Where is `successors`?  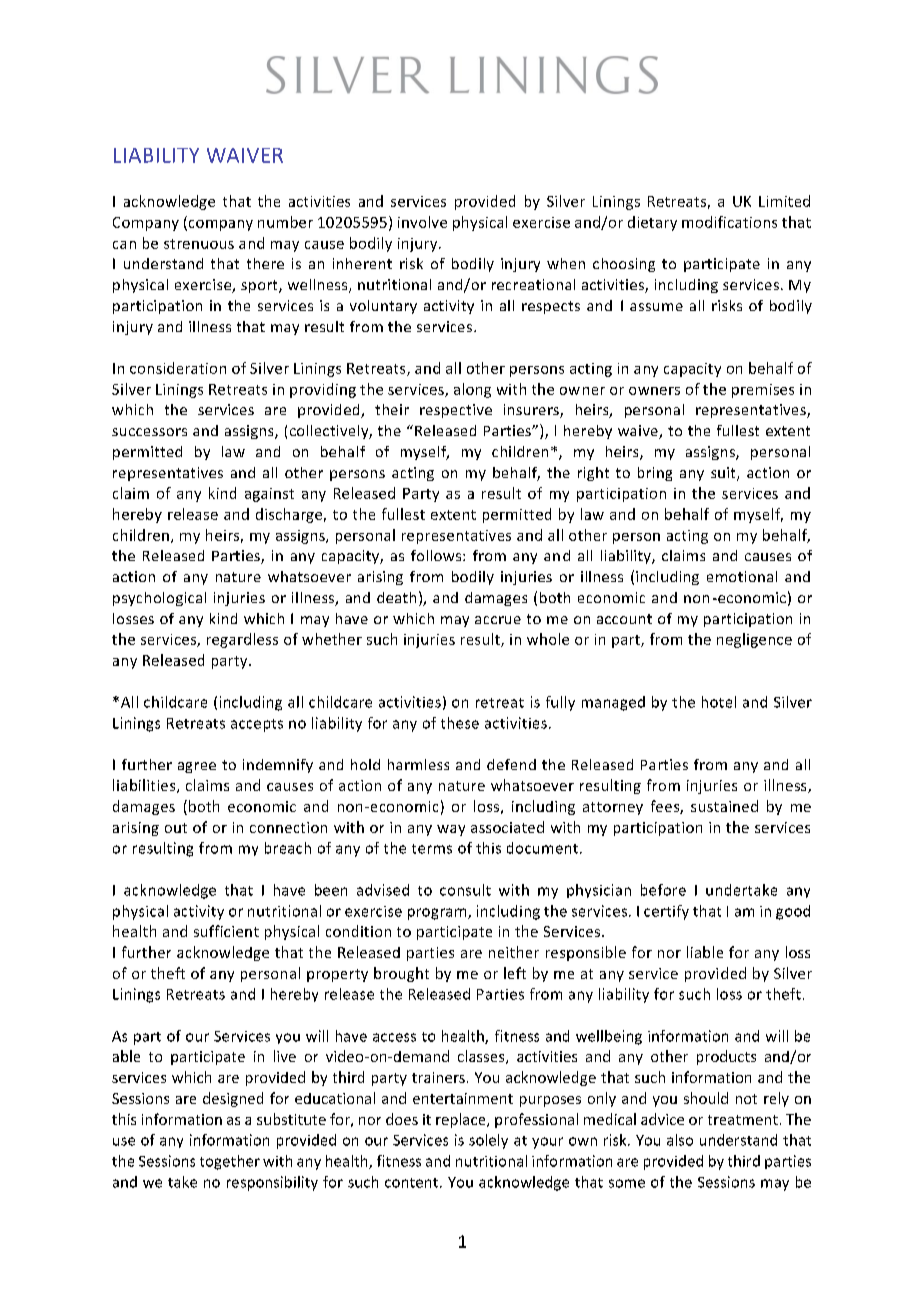 successors is located at coordinates (149, 432).
